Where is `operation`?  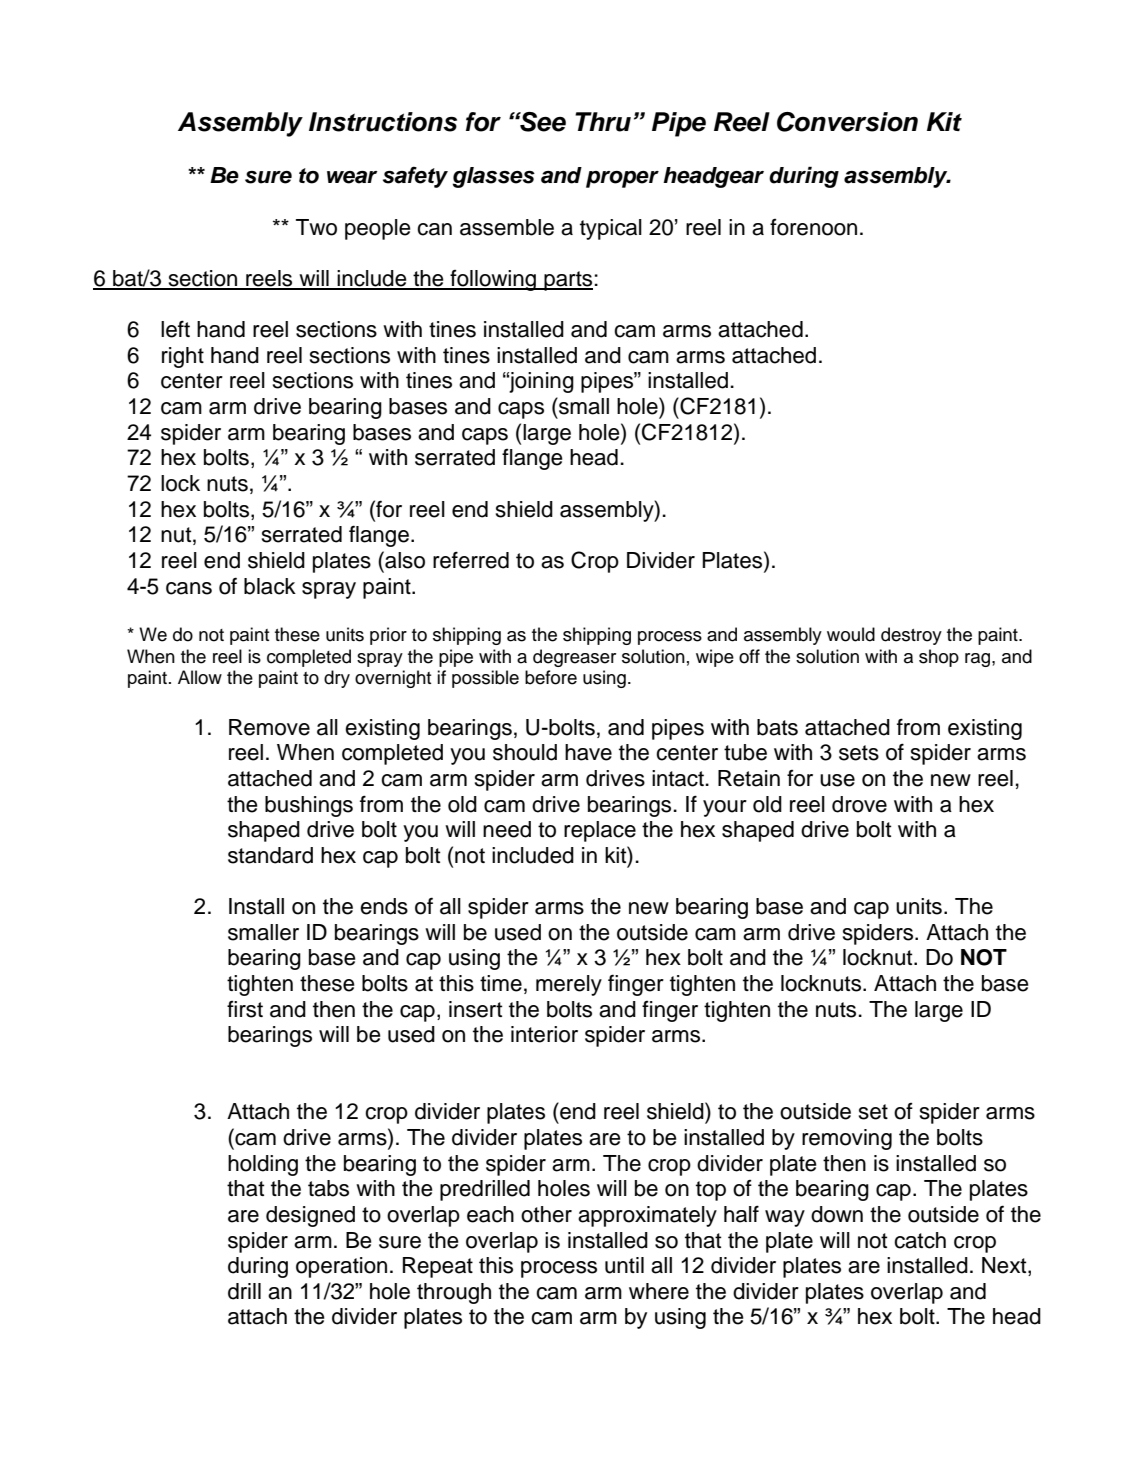 operation is located at coordinates (341, 1267).
